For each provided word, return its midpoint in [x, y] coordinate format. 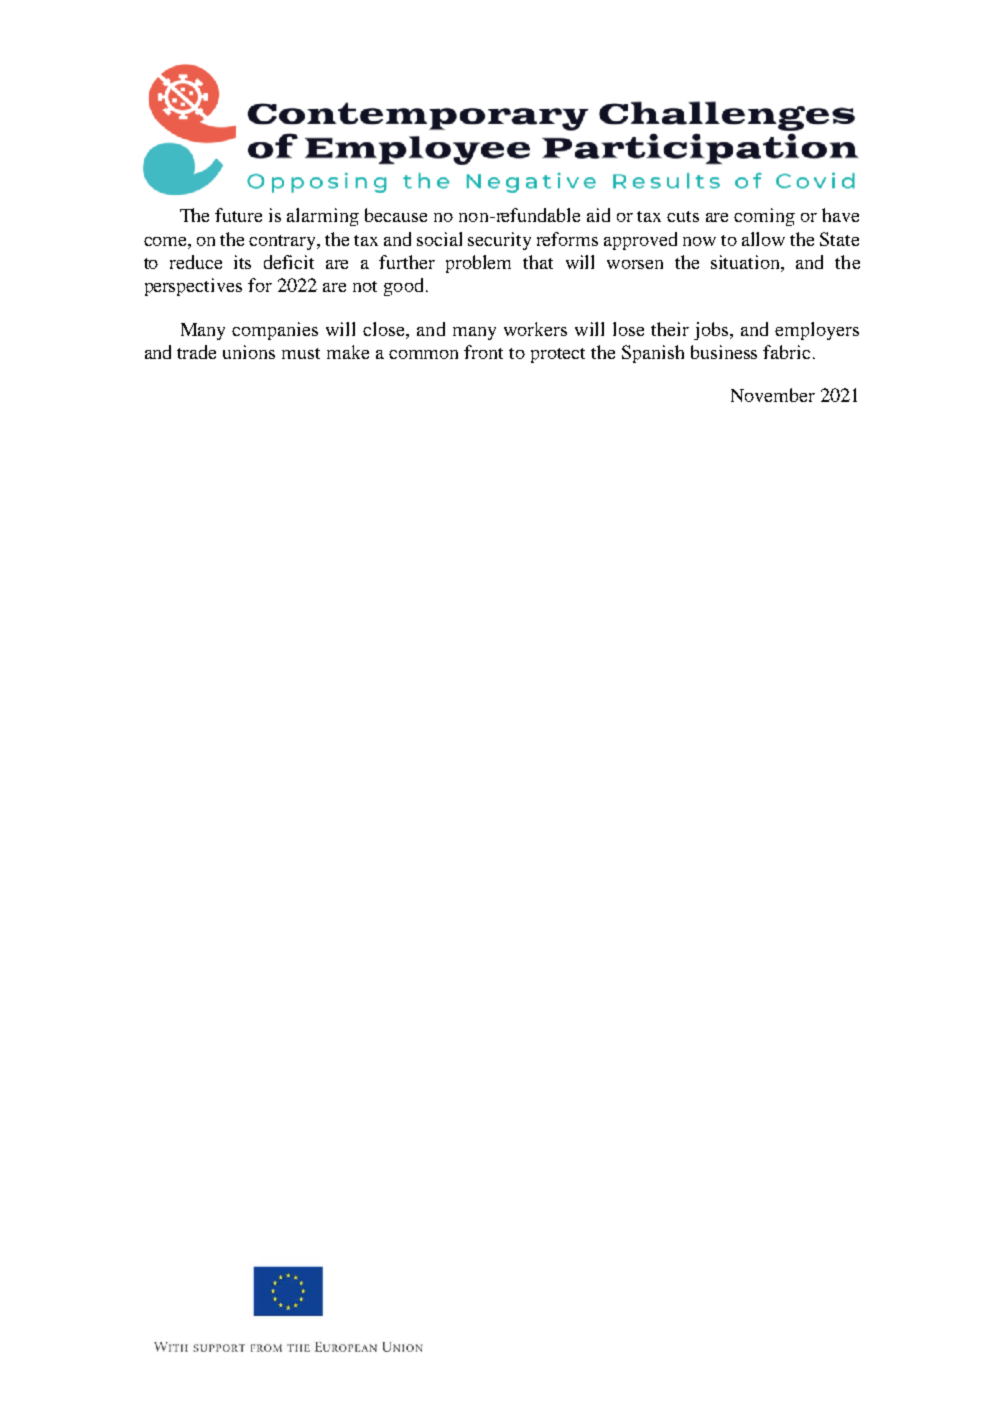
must [301, 353]
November [773, 395]
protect [558, 355]
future [238, 215]
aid [598, 215]
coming [764, 217]
